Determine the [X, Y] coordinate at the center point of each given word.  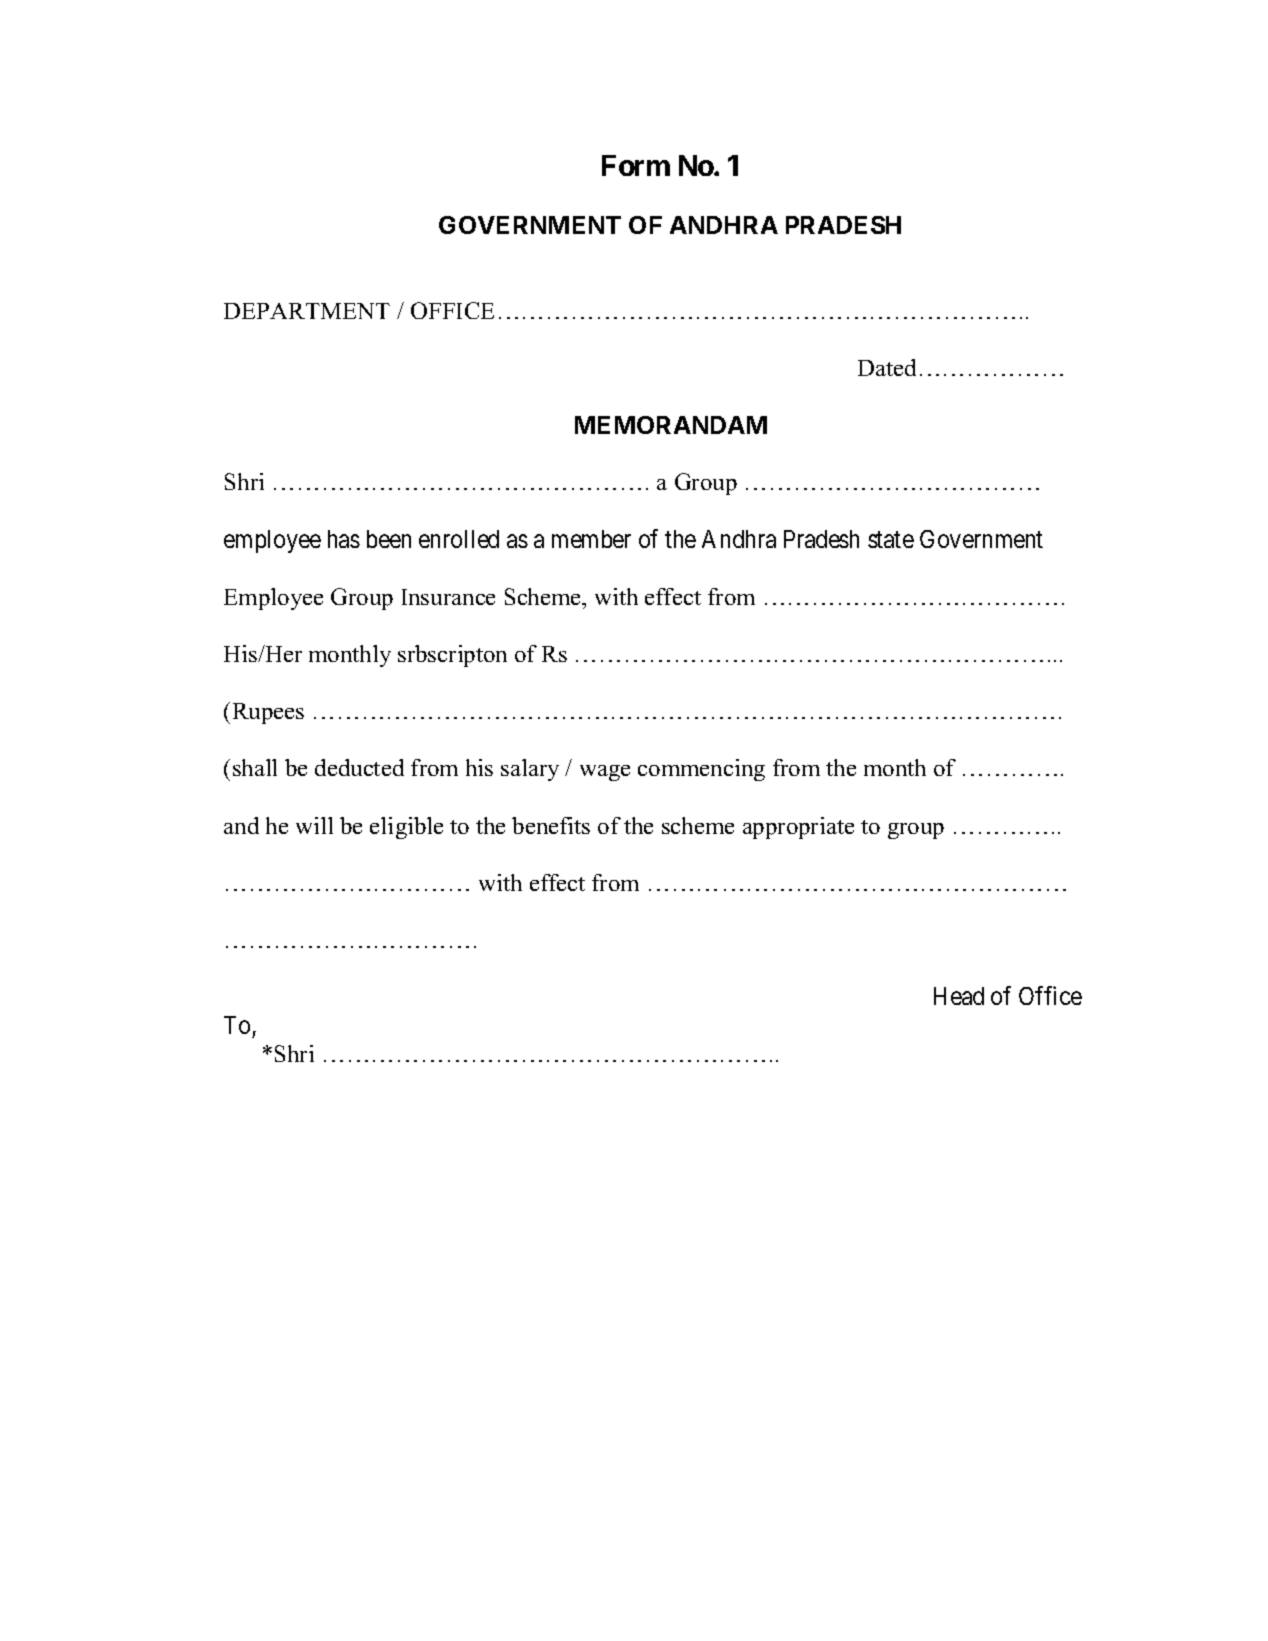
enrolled [459, 539]
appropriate [798, 828]
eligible [406, 828]
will [314, 825]
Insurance [448, 597]
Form [636, 165]
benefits [551, 825]
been [389, 539]
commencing [701, 770]
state [891, 539]
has [344, 539]
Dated [887, 367]
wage [605, 773]
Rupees [268, 713]
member [591, 539]
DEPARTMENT [307, 311]
